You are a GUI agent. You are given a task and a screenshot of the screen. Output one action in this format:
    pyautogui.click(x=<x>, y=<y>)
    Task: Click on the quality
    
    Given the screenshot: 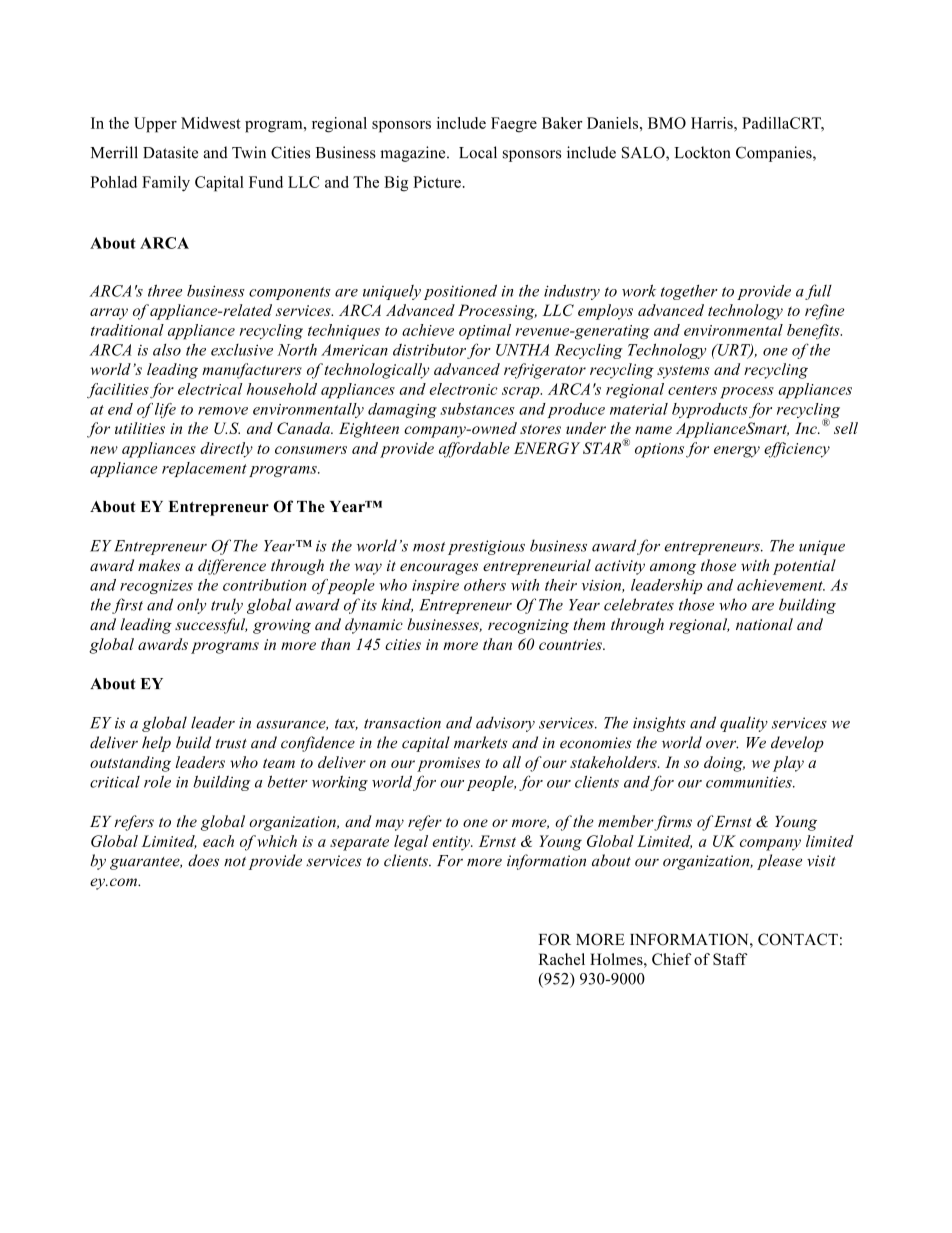 What is the action you would take?
    pyautogui.click(x=744, y=724)
